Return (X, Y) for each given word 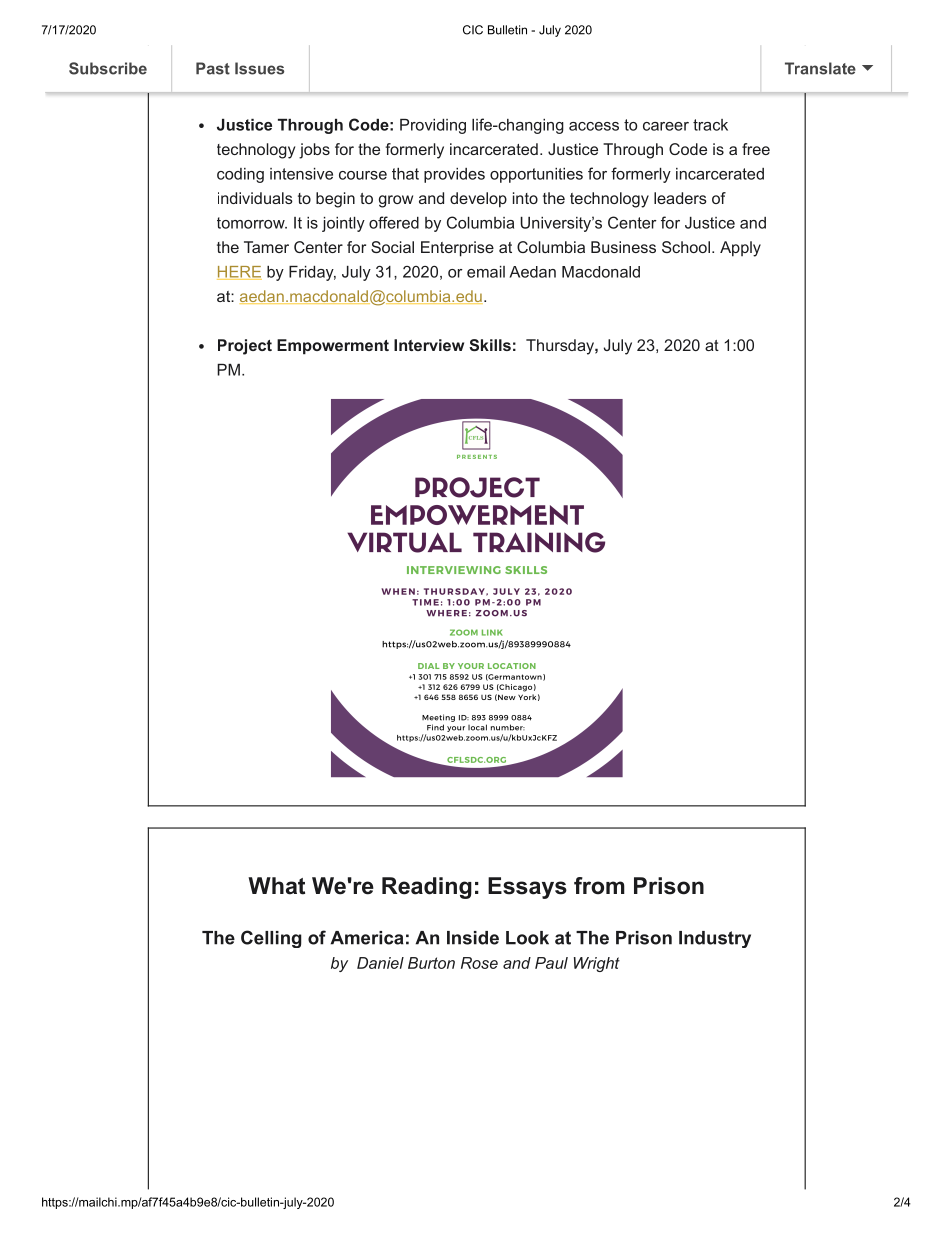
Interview (429, 345)
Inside (473, 938)
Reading (427, 888)
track (710, 125)
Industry (715, 939)
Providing (433, 126)
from (599, 886)
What (276, 886)
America (367, 938)
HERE (239, 273)
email (486, 272)
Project (245, 347)
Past (213, 68)
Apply (740, 249)
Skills (490, 345)
